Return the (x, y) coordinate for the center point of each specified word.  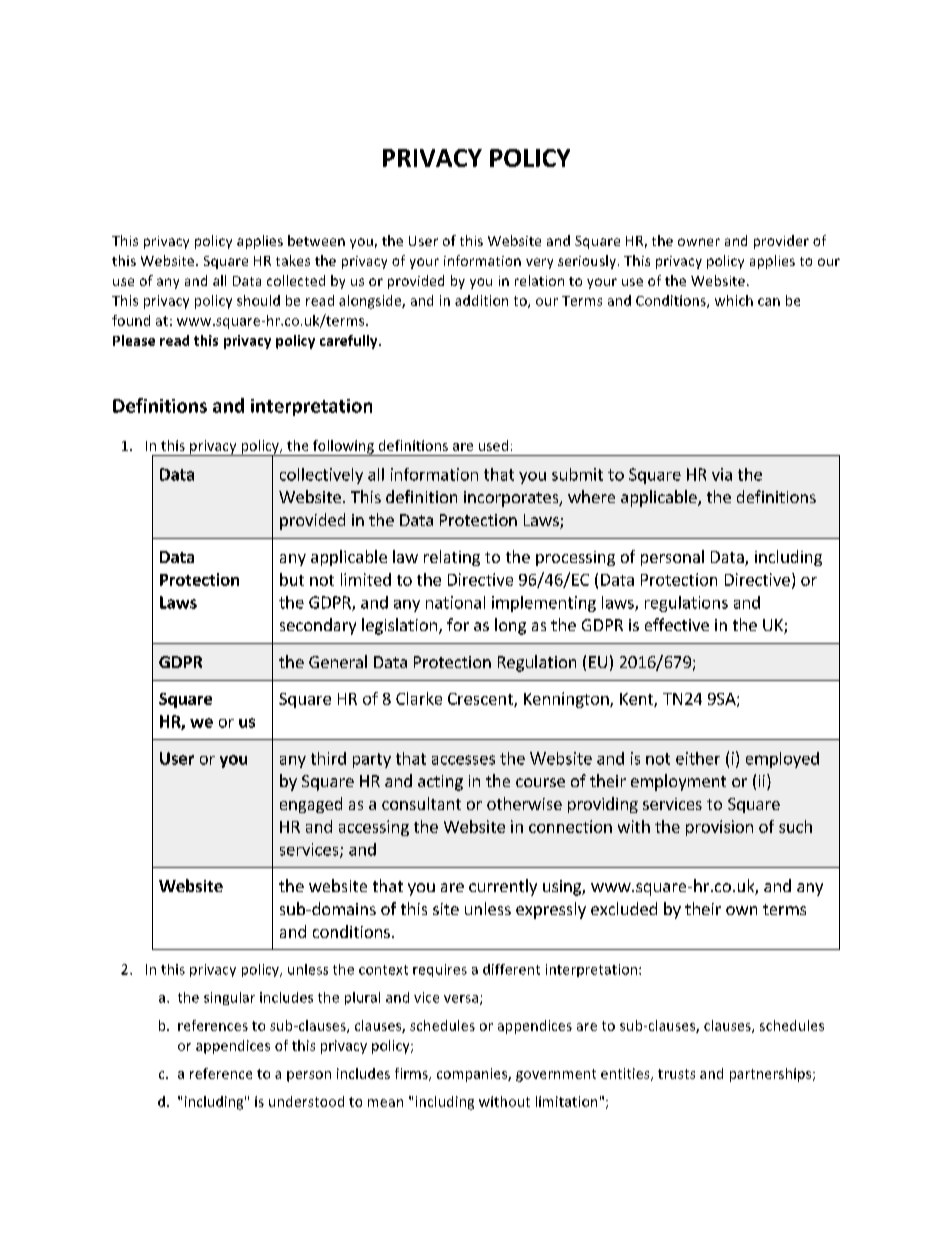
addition (481, 300)
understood (306, 1101)
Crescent (481, 700)
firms (412, 1074)
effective (677, 624)
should (258, 300)
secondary (318, 626)
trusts (676, 1074)
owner (699, 242)
